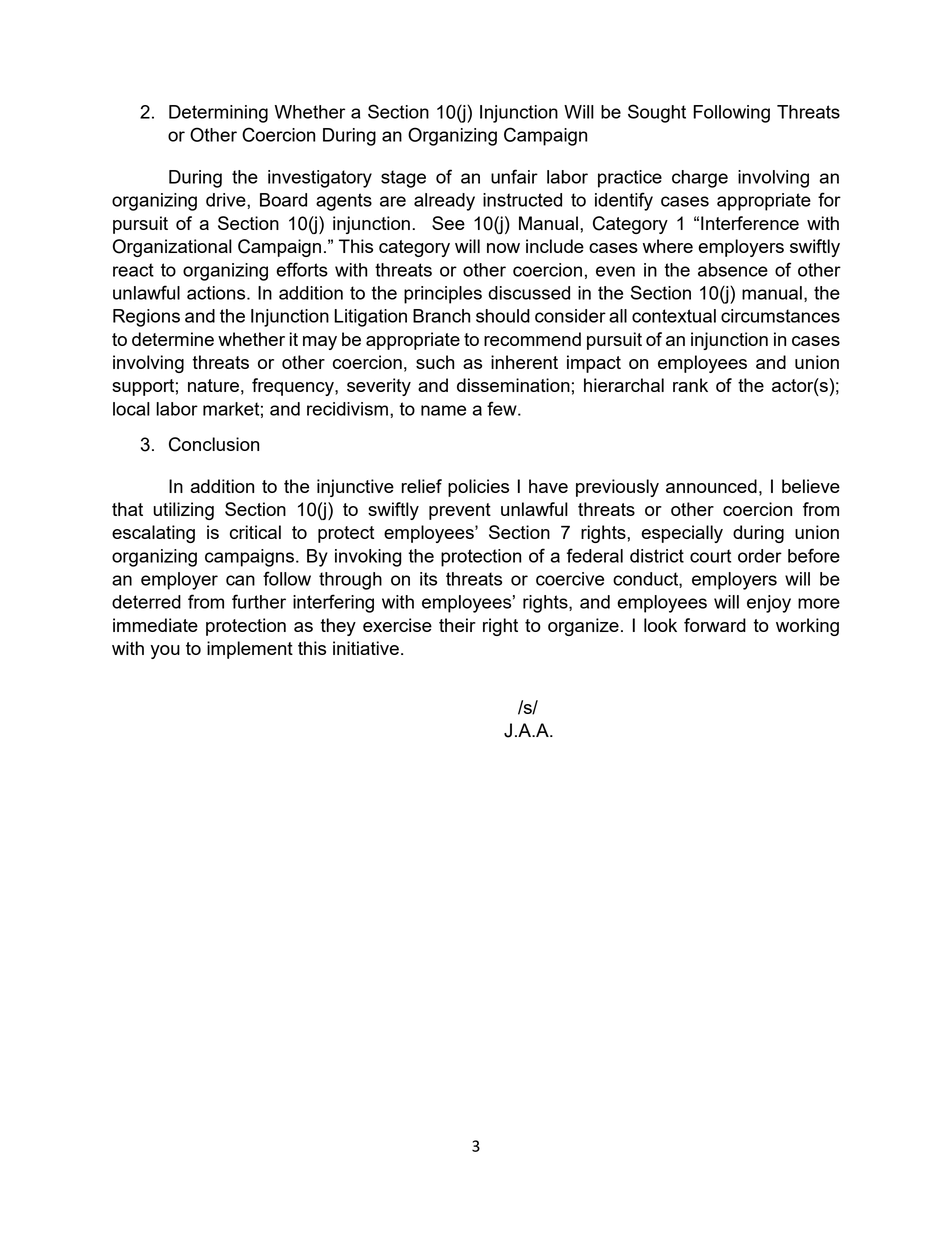  Describe the element at coordinates (514, 176) in the screenshot. I see `unfair` at that location.
